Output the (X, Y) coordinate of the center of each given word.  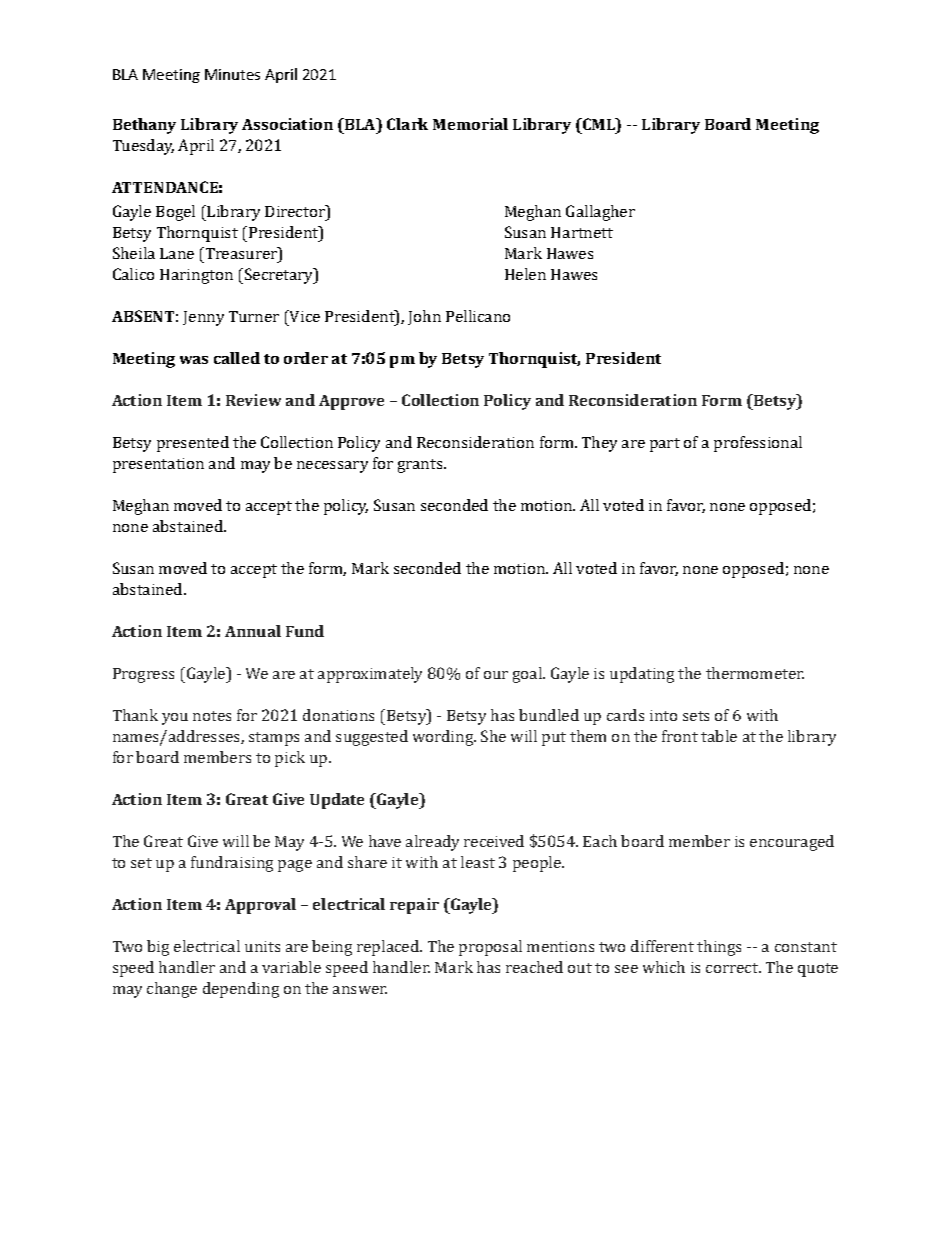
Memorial (470, 124)
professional (758, 444)
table (719, 736)
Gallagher (600, 213)
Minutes (232, 74)
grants (421, 466)
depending (241, 990)
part (665, 445)
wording (444, 738)
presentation (158, 465)
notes (212, 716)
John (424, 317)
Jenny (203, 318)
